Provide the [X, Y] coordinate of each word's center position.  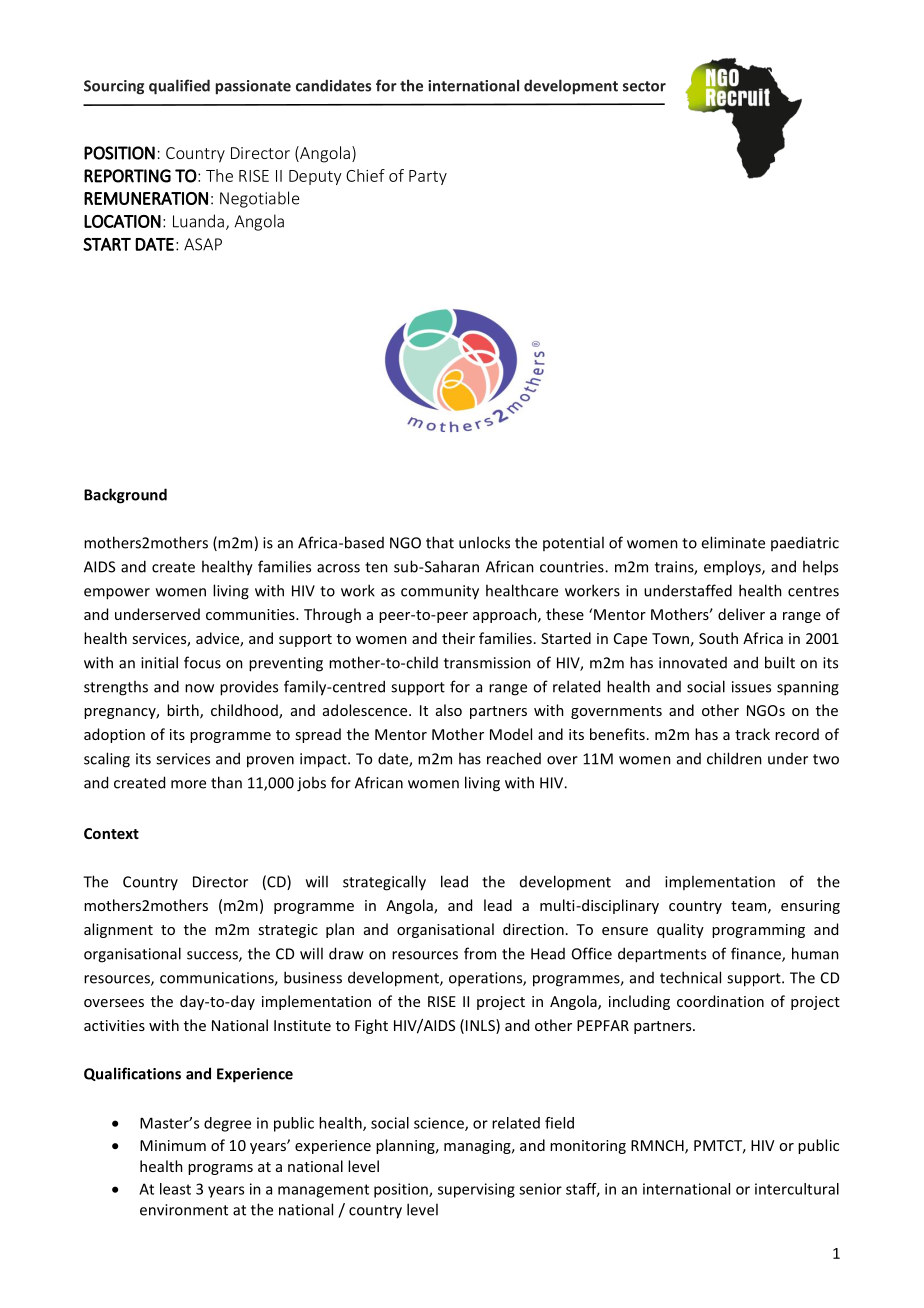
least [175, 1189]
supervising [476, 1190]
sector [644, 86]
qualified [179, 87]
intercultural [797, 1189]
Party [428, 177]
